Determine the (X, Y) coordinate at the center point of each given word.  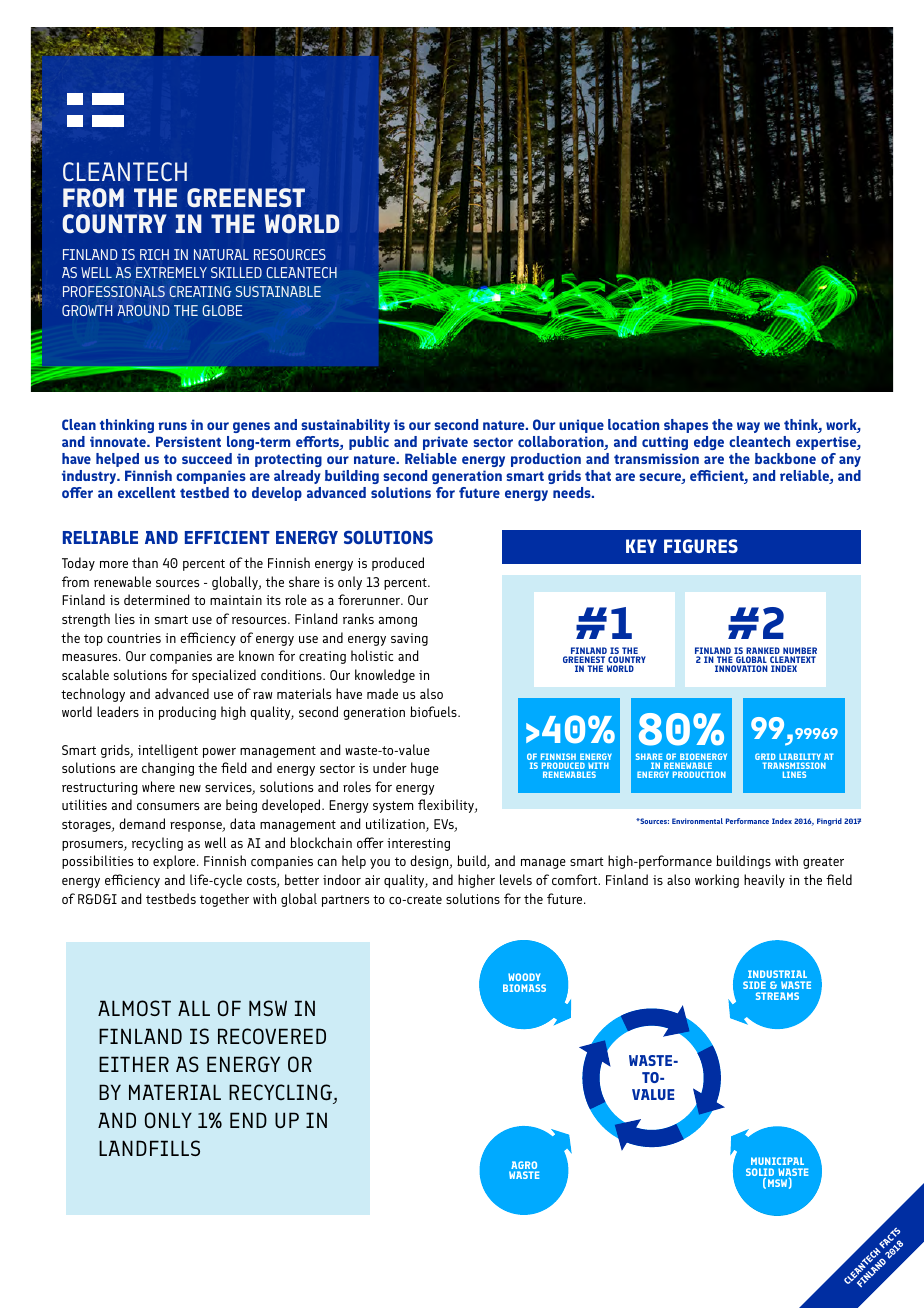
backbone (785, 458)
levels (516, 879)
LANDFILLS (149, 1148)
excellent (146, 492)
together (224, 900)
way (748, 427)
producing (187, 713)
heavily (764, 881)
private (445, 443)
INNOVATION (741, 668)
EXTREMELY (171, 272)
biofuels (434, 711)
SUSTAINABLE (278, 291)
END (248, 1120)
